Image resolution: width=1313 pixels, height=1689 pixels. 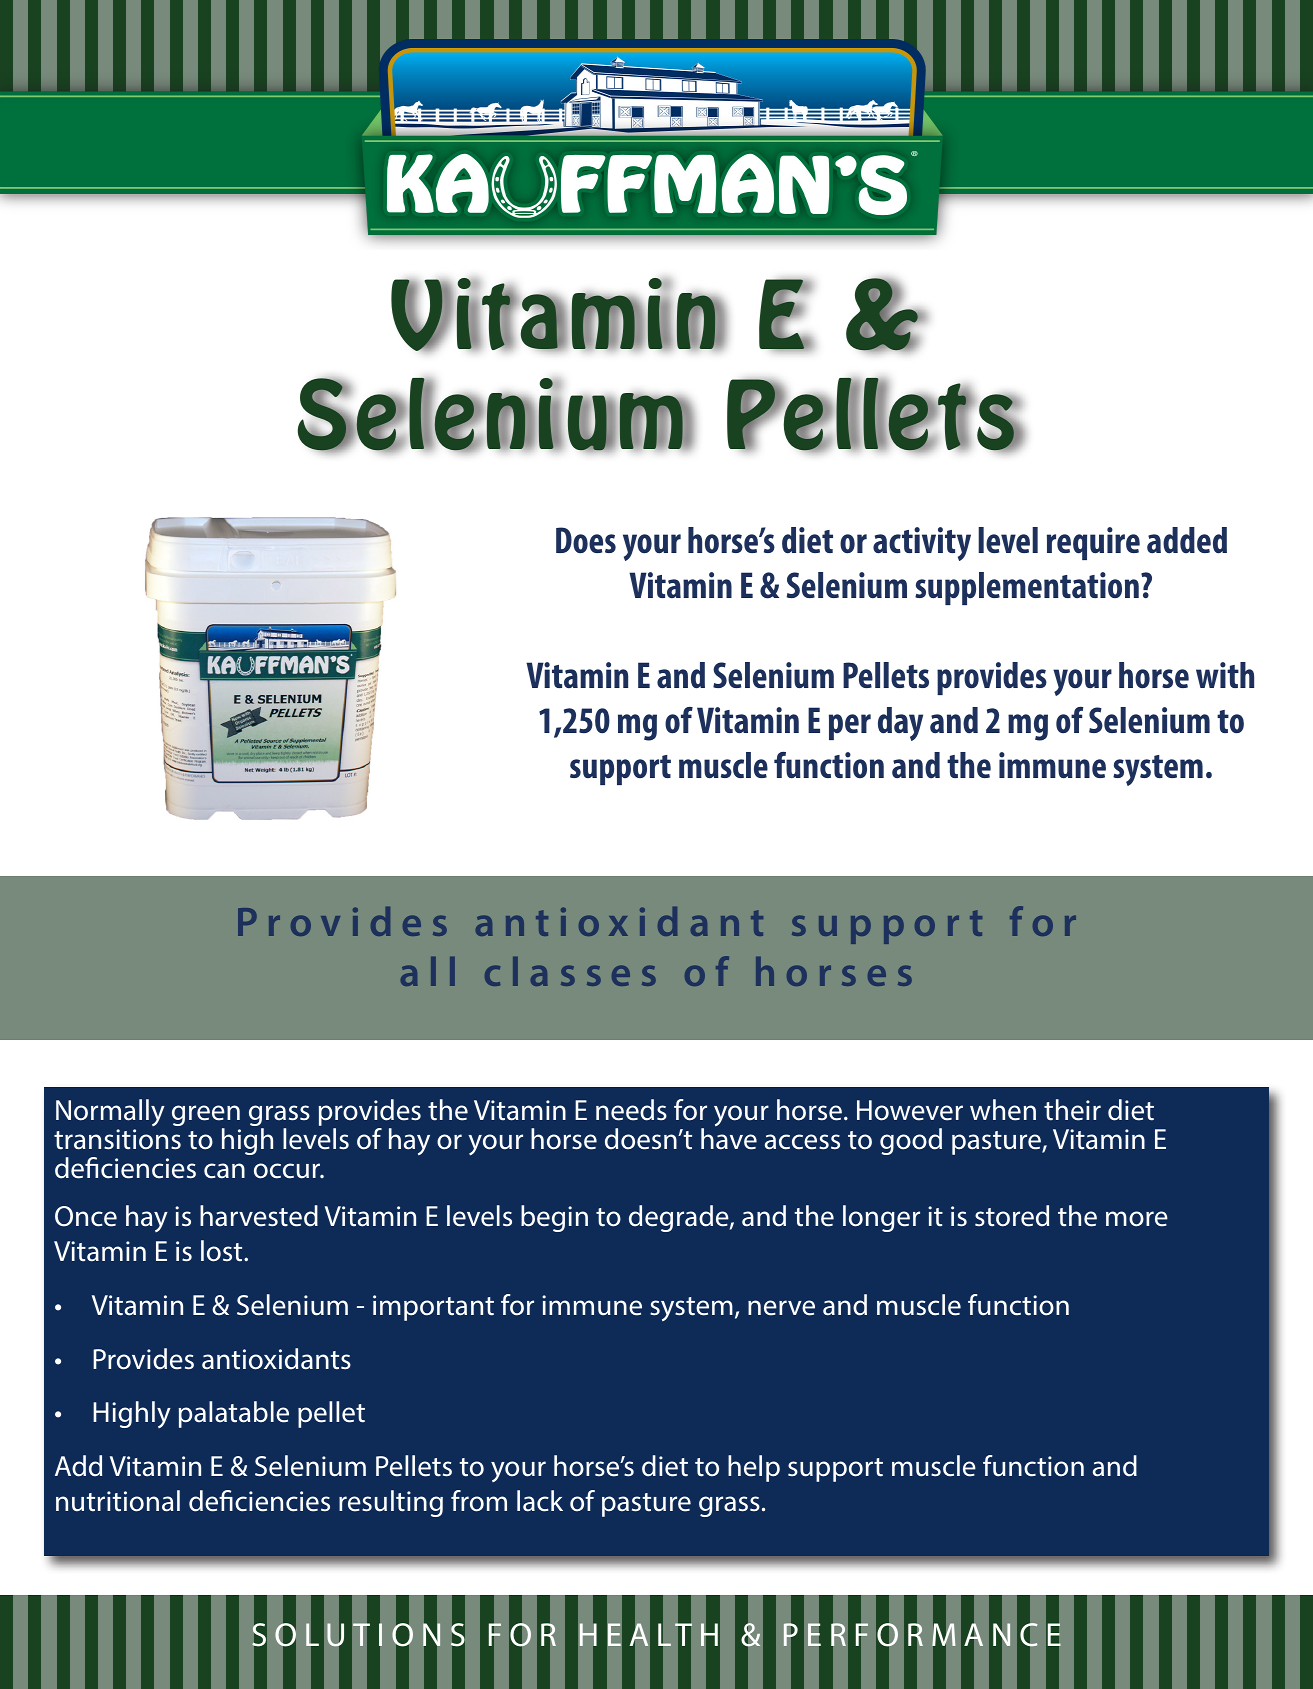 What do you see at coordinates (1137, 1219) in the page?
I see `more` at bounding box center [1137, 1219].
